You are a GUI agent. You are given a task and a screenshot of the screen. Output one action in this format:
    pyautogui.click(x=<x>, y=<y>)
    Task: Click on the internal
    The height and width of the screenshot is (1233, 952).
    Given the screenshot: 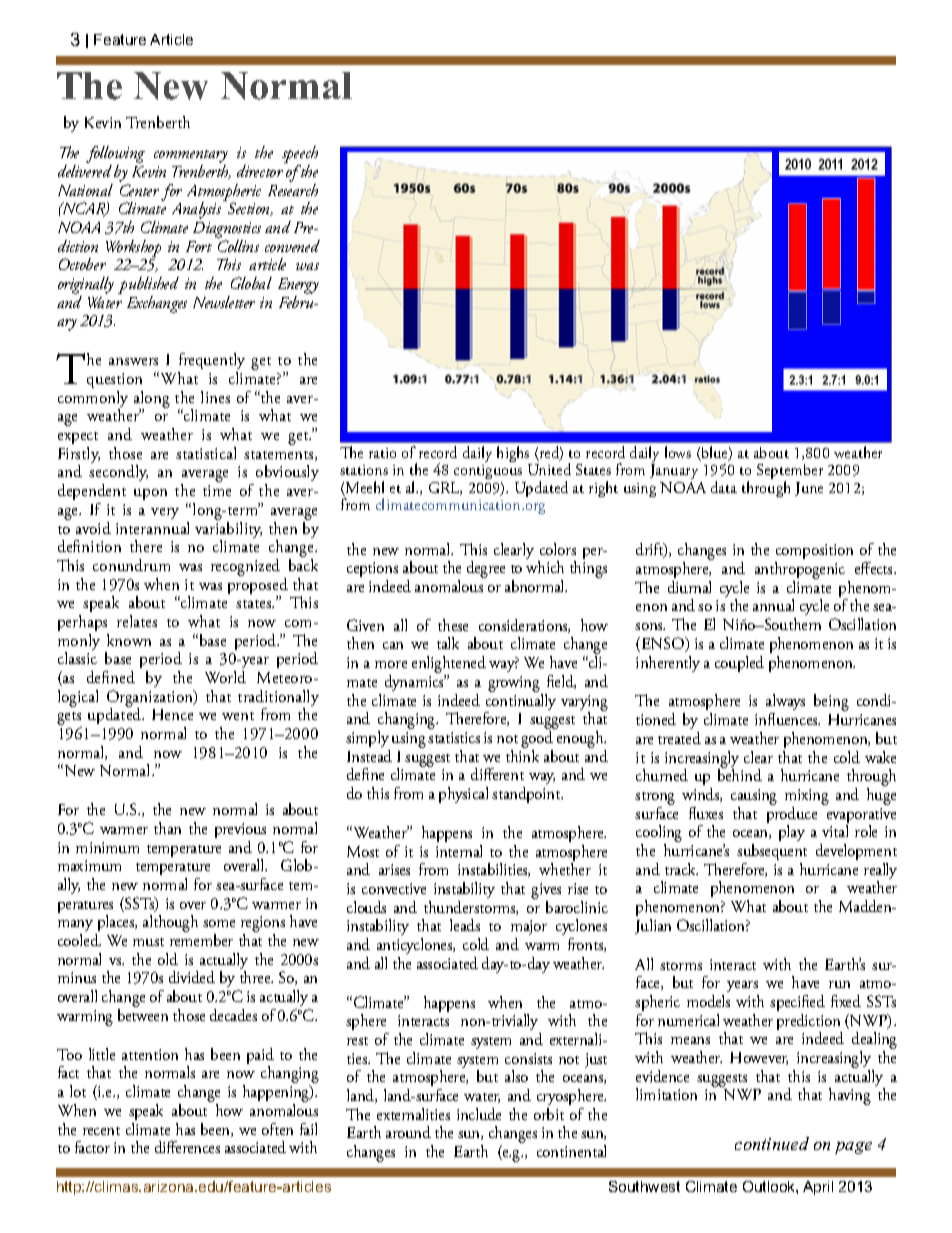 What is the action you would take?
    pyautogui.click(x=459, y=851)
